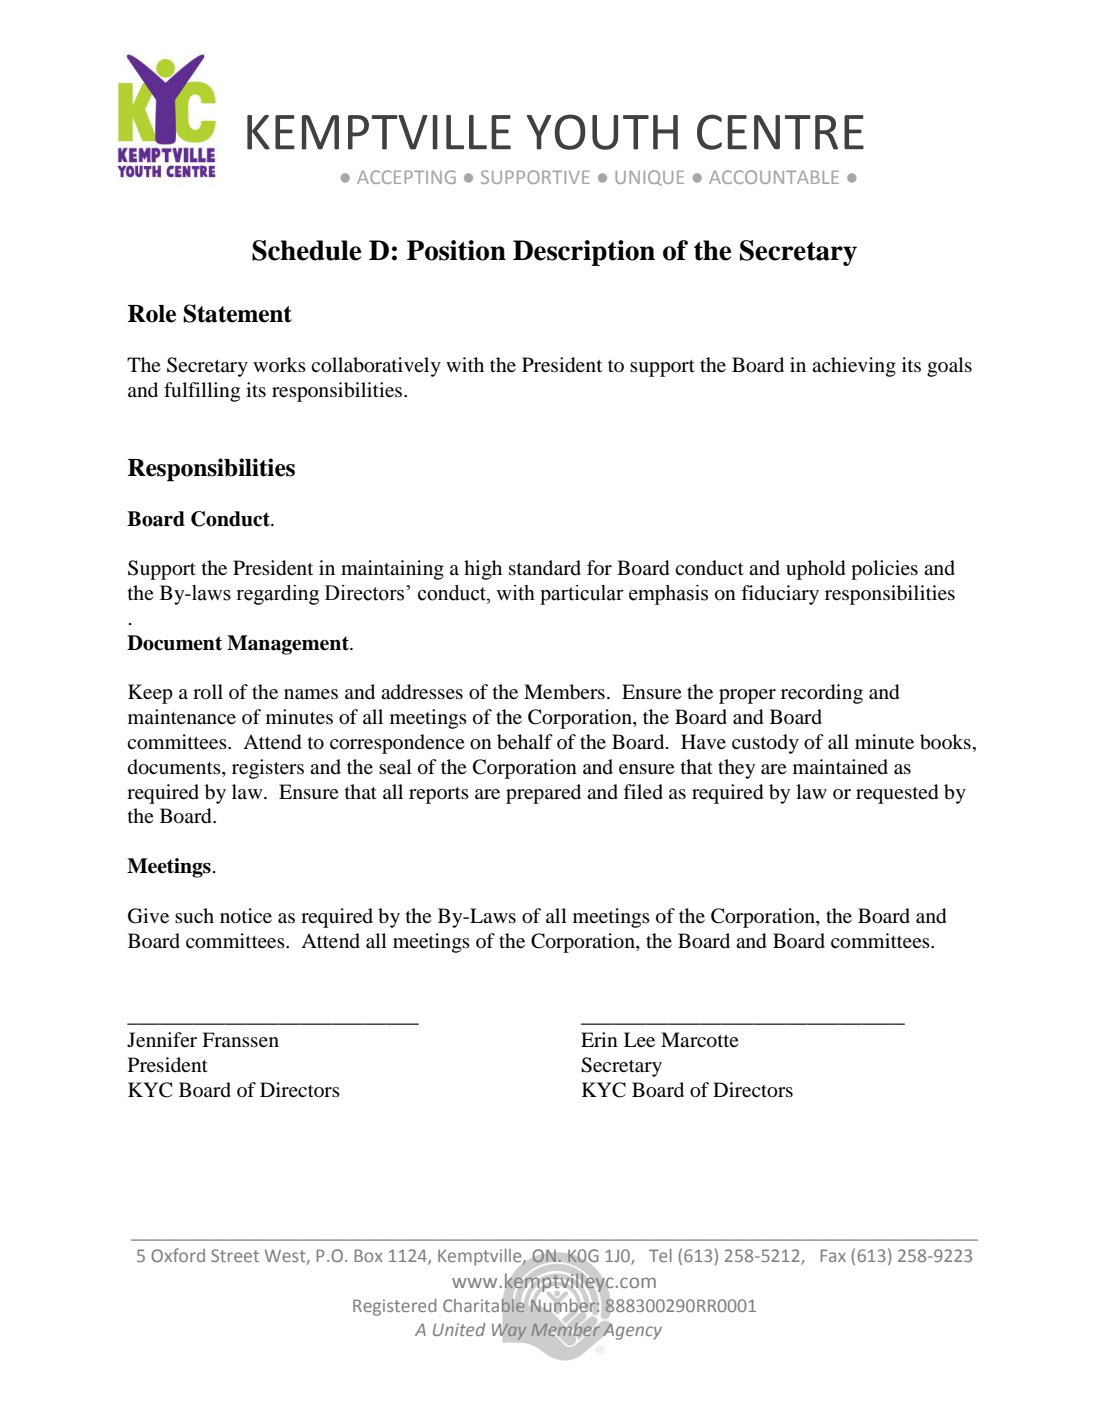 Image resolution: width=1101 pixels, height=1425 pixels. Describe the element at coordinates (525, 742) in the page. I see `behalf` at that location.
